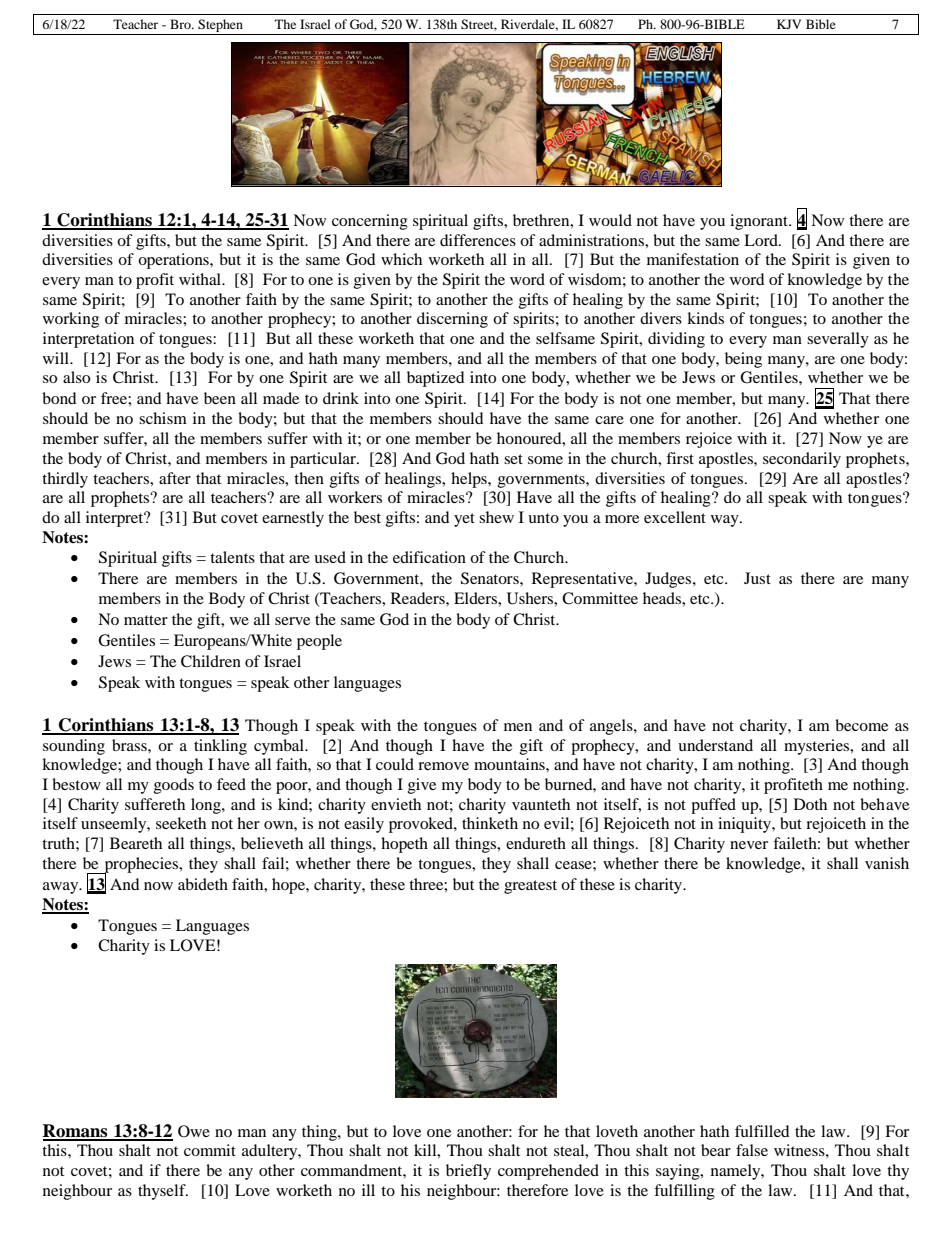  Describe the element at coordinates (181, 24) in the image. I see `Bro` at that location.
